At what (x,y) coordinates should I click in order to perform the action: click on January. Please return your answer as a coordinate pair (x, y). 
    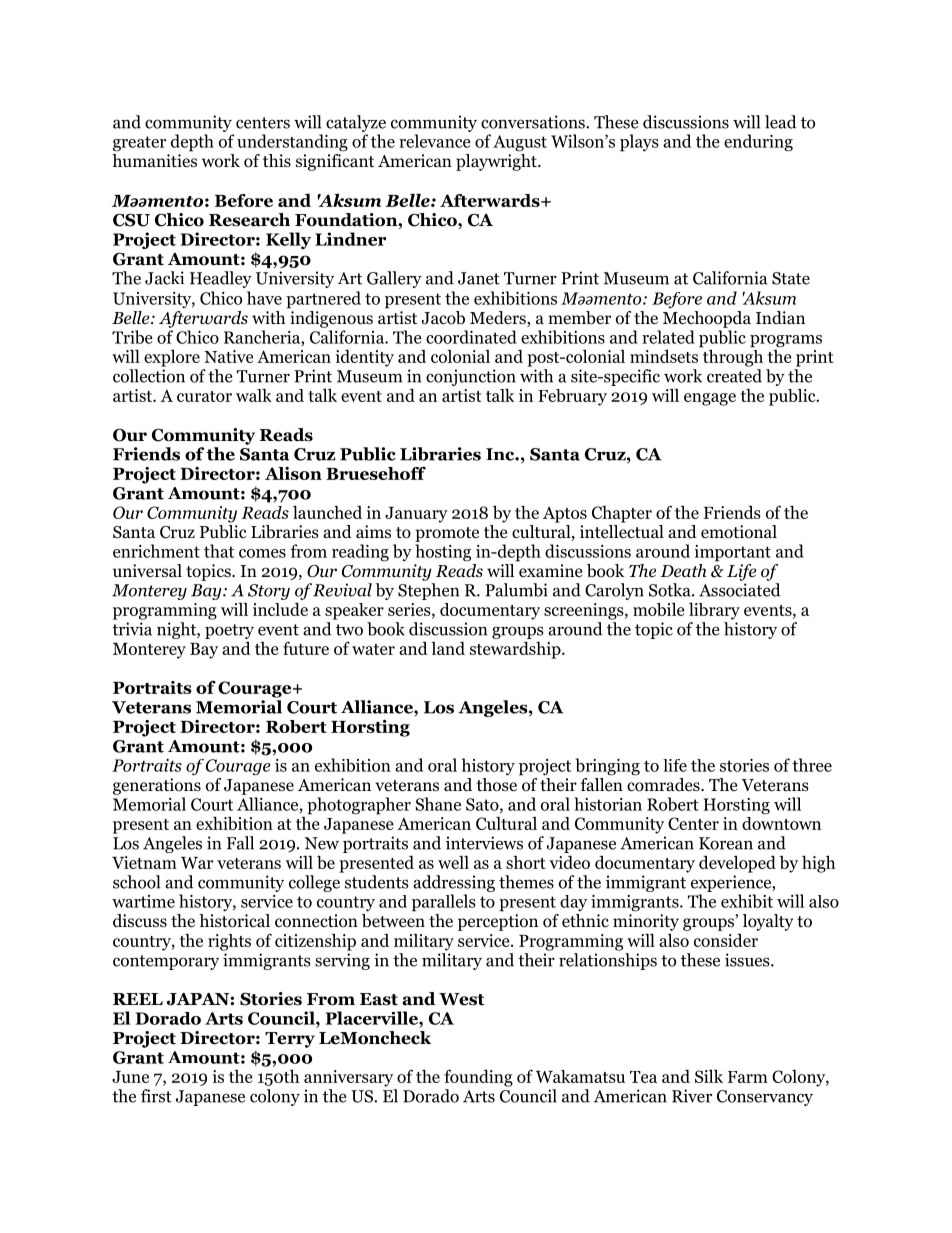
    Looking at the image, I should click on (416, 515).
